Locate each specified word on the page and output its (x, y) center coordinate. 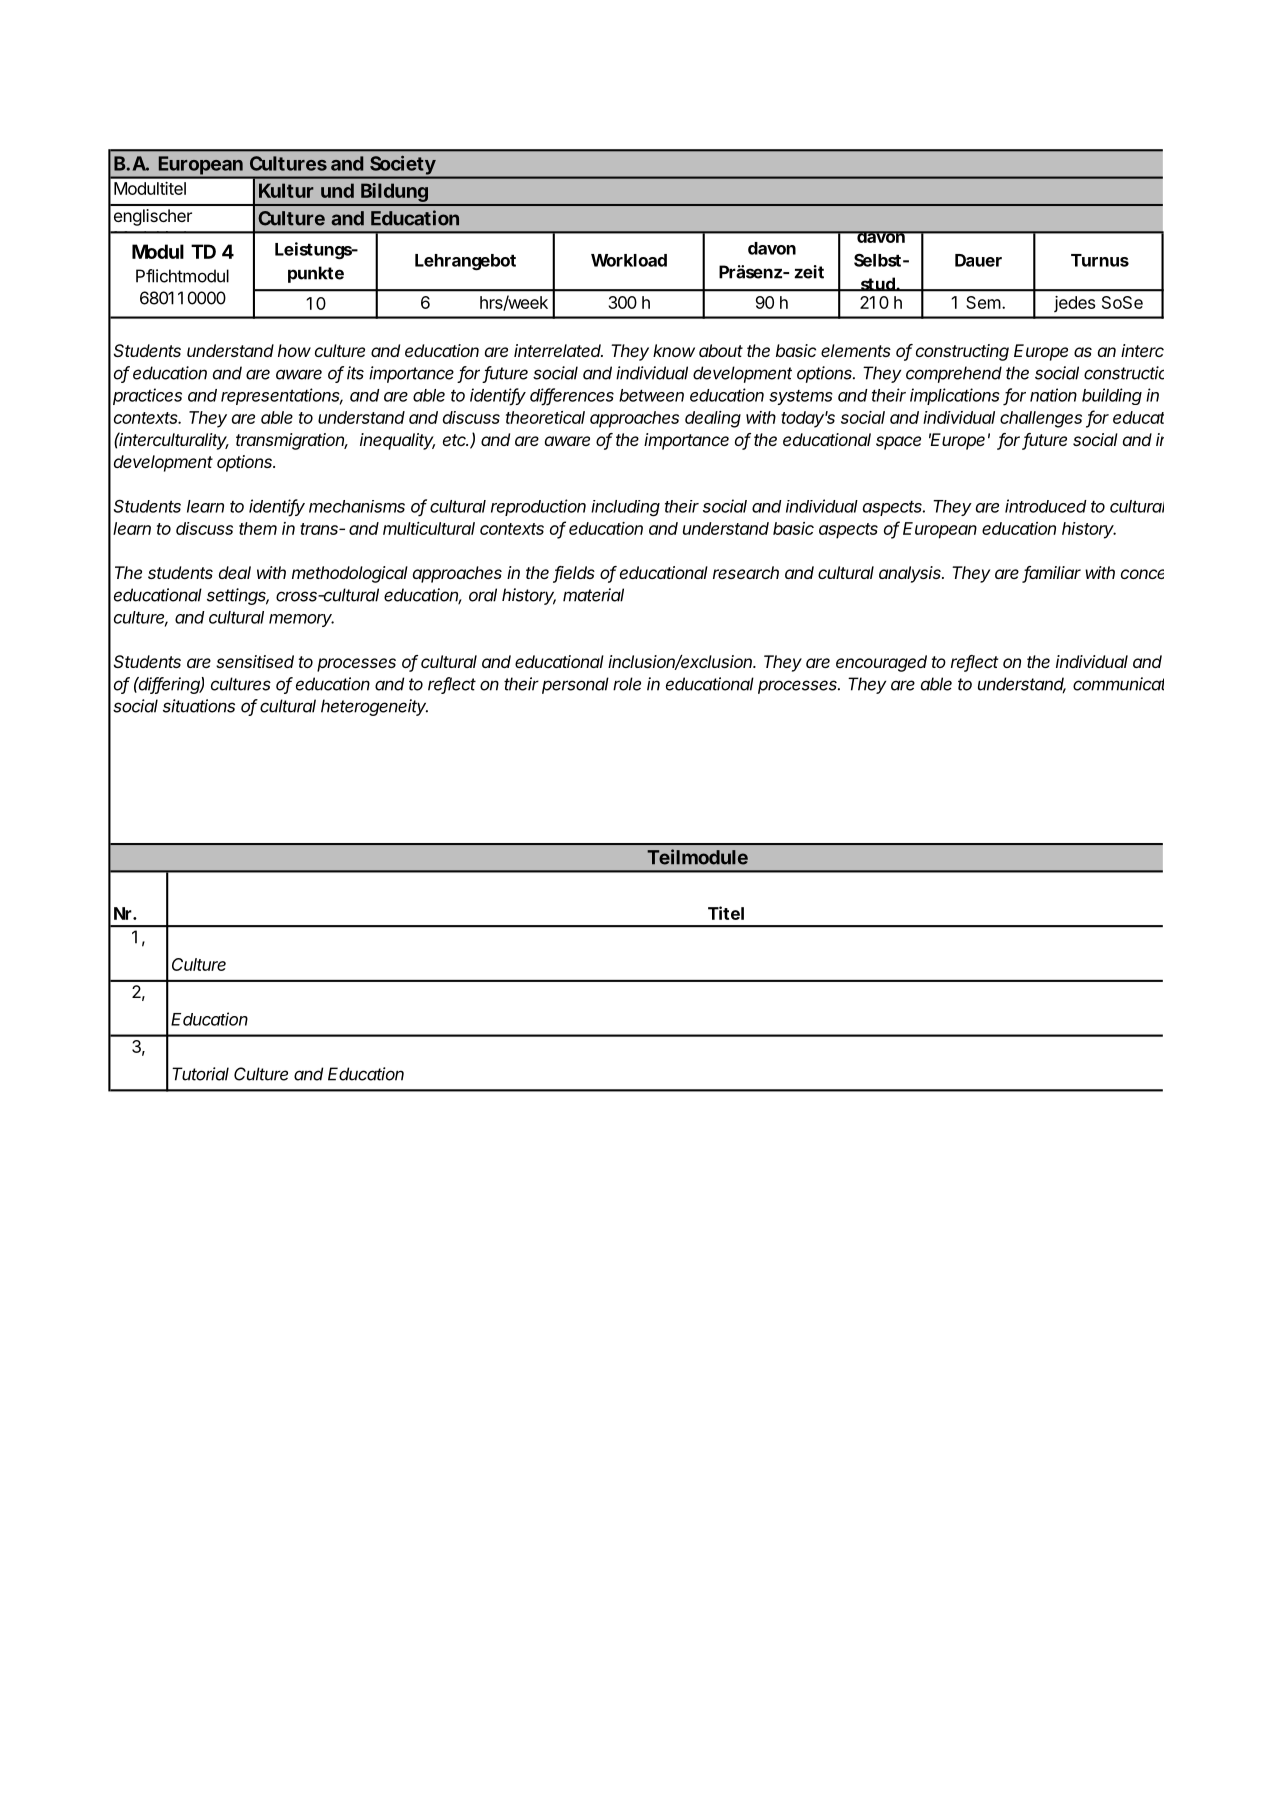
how (294, 350)
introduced (1046, 506)
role (627, 684)
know (674, 350)
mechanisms (357, 506)
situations (199, 706)
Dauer (978, 260)
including (625, 508)
